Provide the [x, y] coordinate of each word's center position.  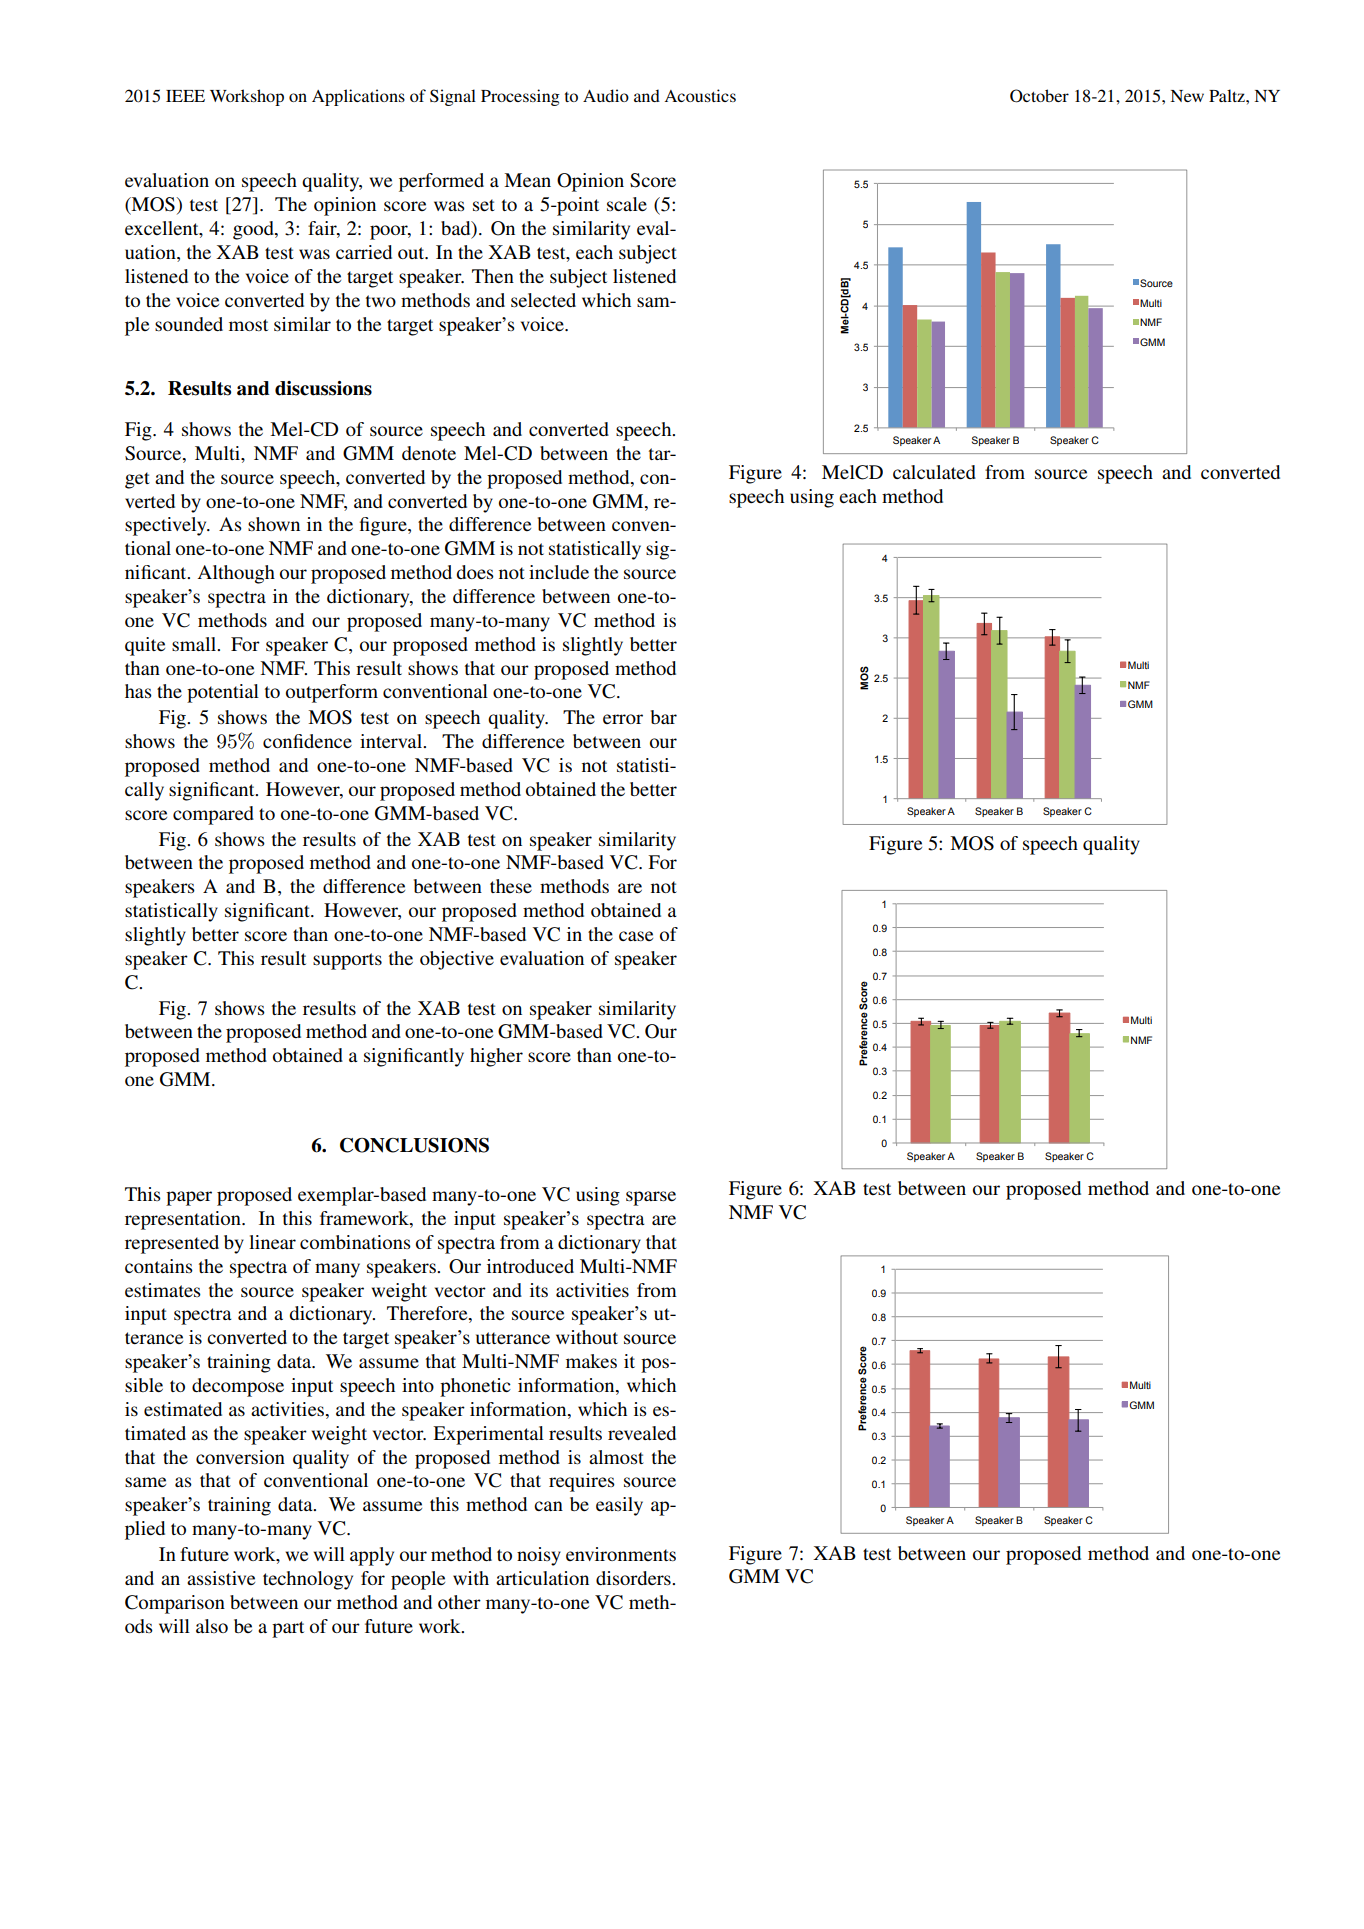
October [1039, 96]
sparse [651, 1198]
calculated [934, 472]
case [636, 936]
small [195, 644]
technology [308, 1580]
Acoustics [700, 95]
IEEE [185, 96]
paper [189, 1198]
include [559, 572]
